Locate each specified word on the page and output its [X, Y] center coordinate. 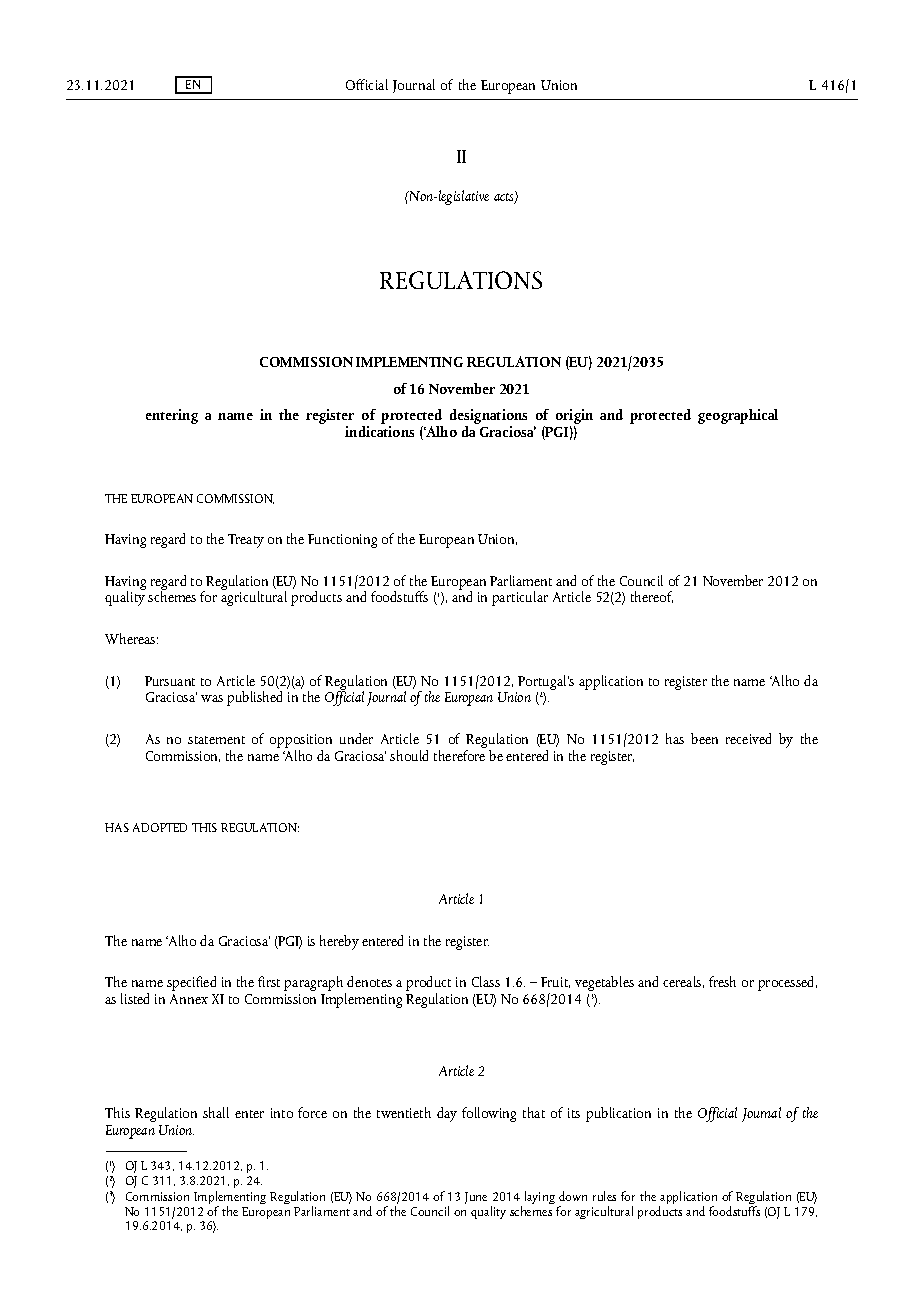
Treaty [246, 541]
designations [488, 418]
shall [216, 1112]
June [476, 1198]
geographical [738, 416]
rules [604, 1196]
